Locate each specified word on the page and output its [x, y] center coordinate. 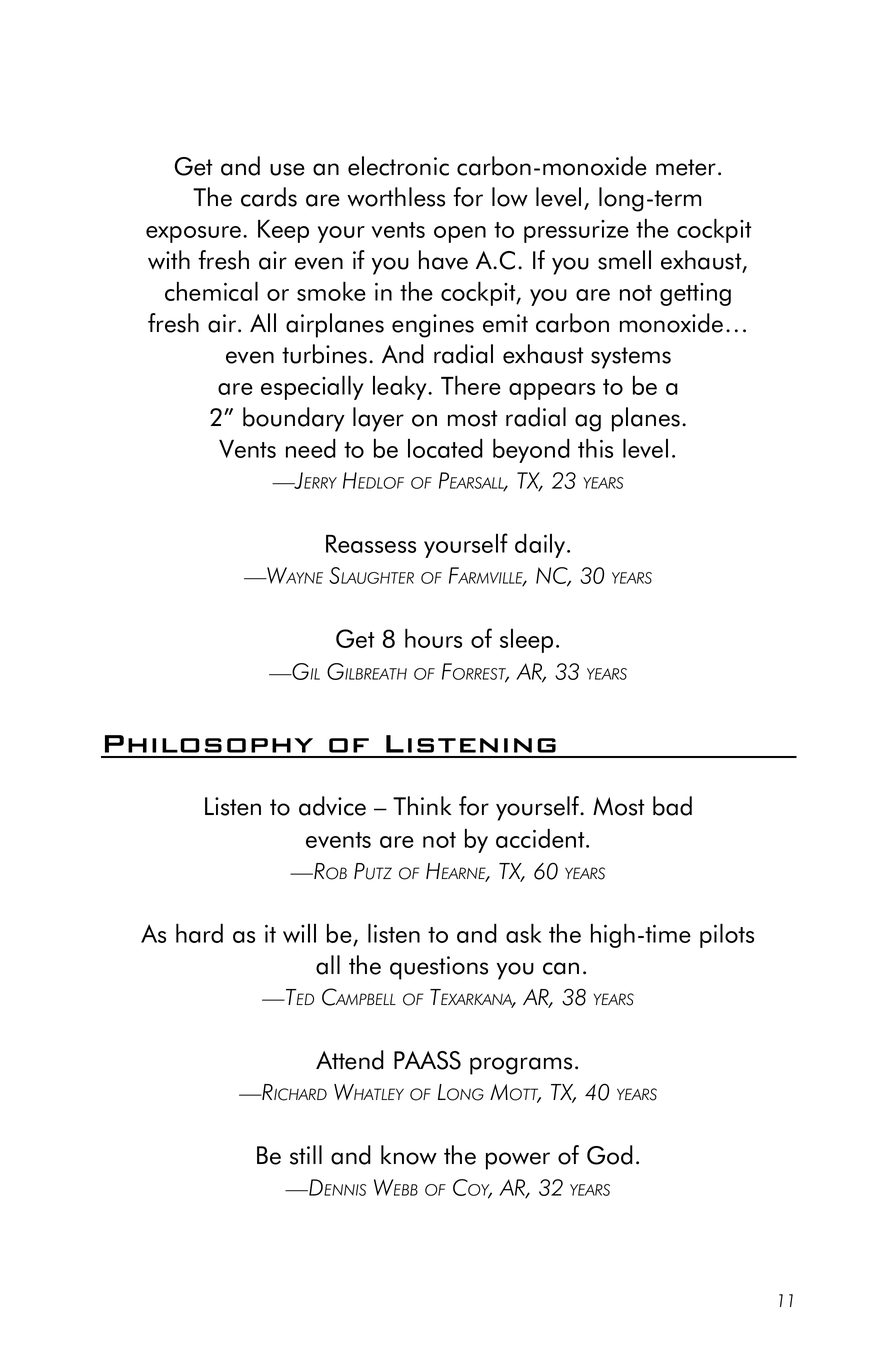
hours [433, 638]
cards [269, 197]
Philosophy [209, 744]
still [306, 1155]
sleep [526, 641]
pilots [727, 935]
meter [687, 167]
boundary [294, 419]
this [595, 448]
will [299, 933]
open [460, 234]
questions [439, 968]
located [445, 448]
